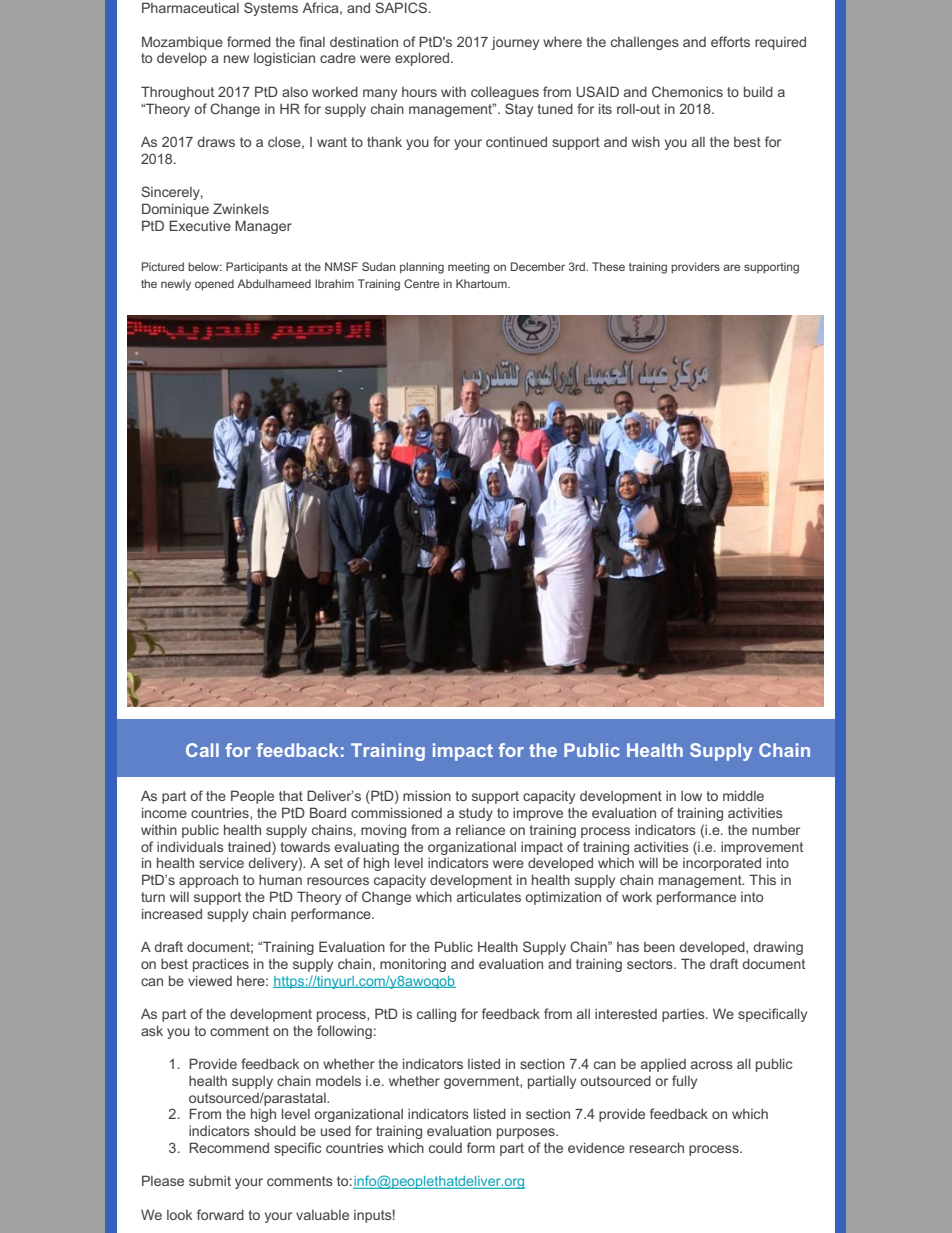 The width and height of the screenshot is (952, 1233). Describe the element at coordinates (423, 59) in the screenshot. I see `explored` at that location.
